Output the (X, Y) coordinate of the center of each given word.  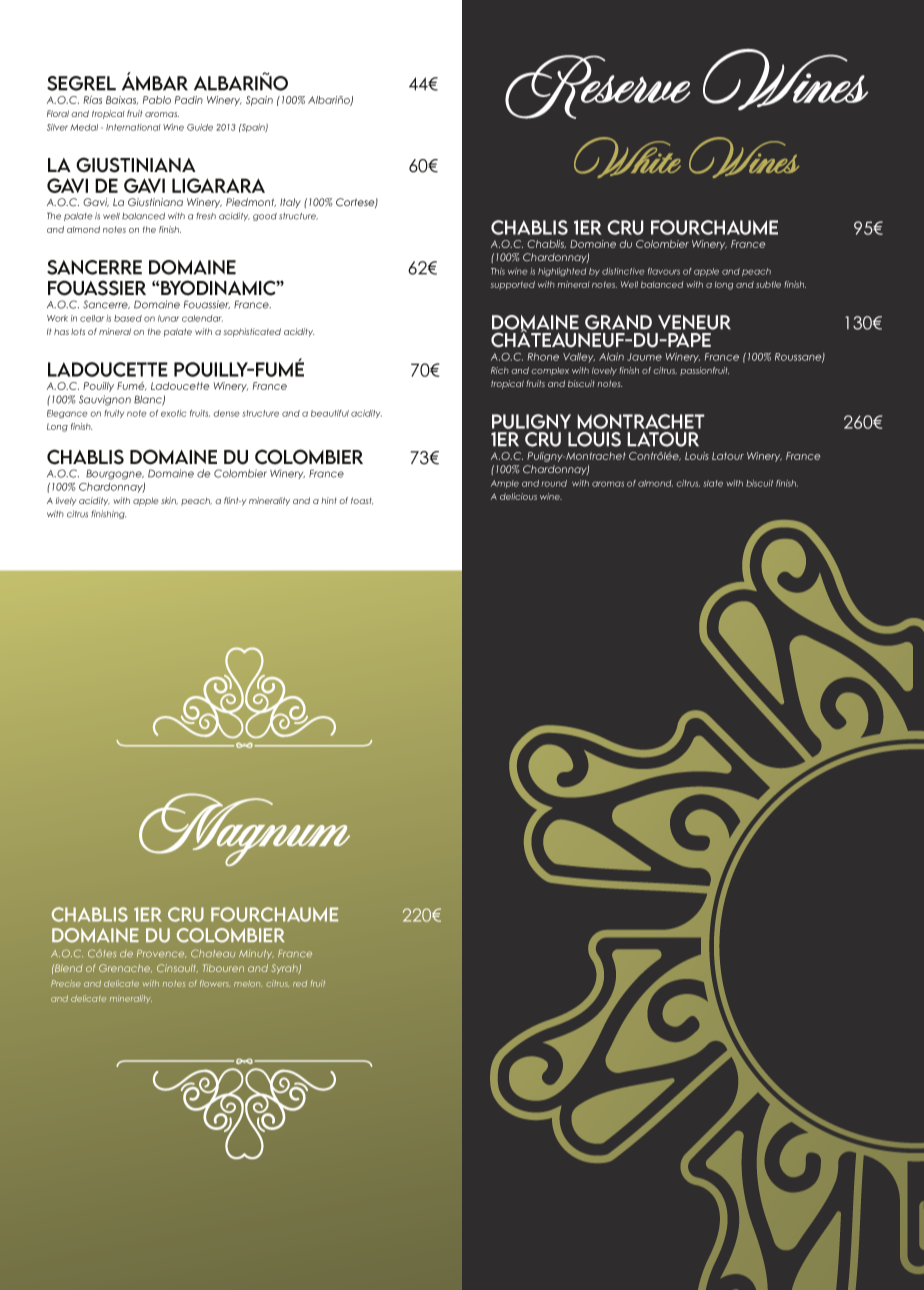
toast (362, 501)
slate (713, 483)
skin (169, 501)
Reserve (598, 87)
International (133, 127)
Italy (290, 203)
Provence (161, 954)
